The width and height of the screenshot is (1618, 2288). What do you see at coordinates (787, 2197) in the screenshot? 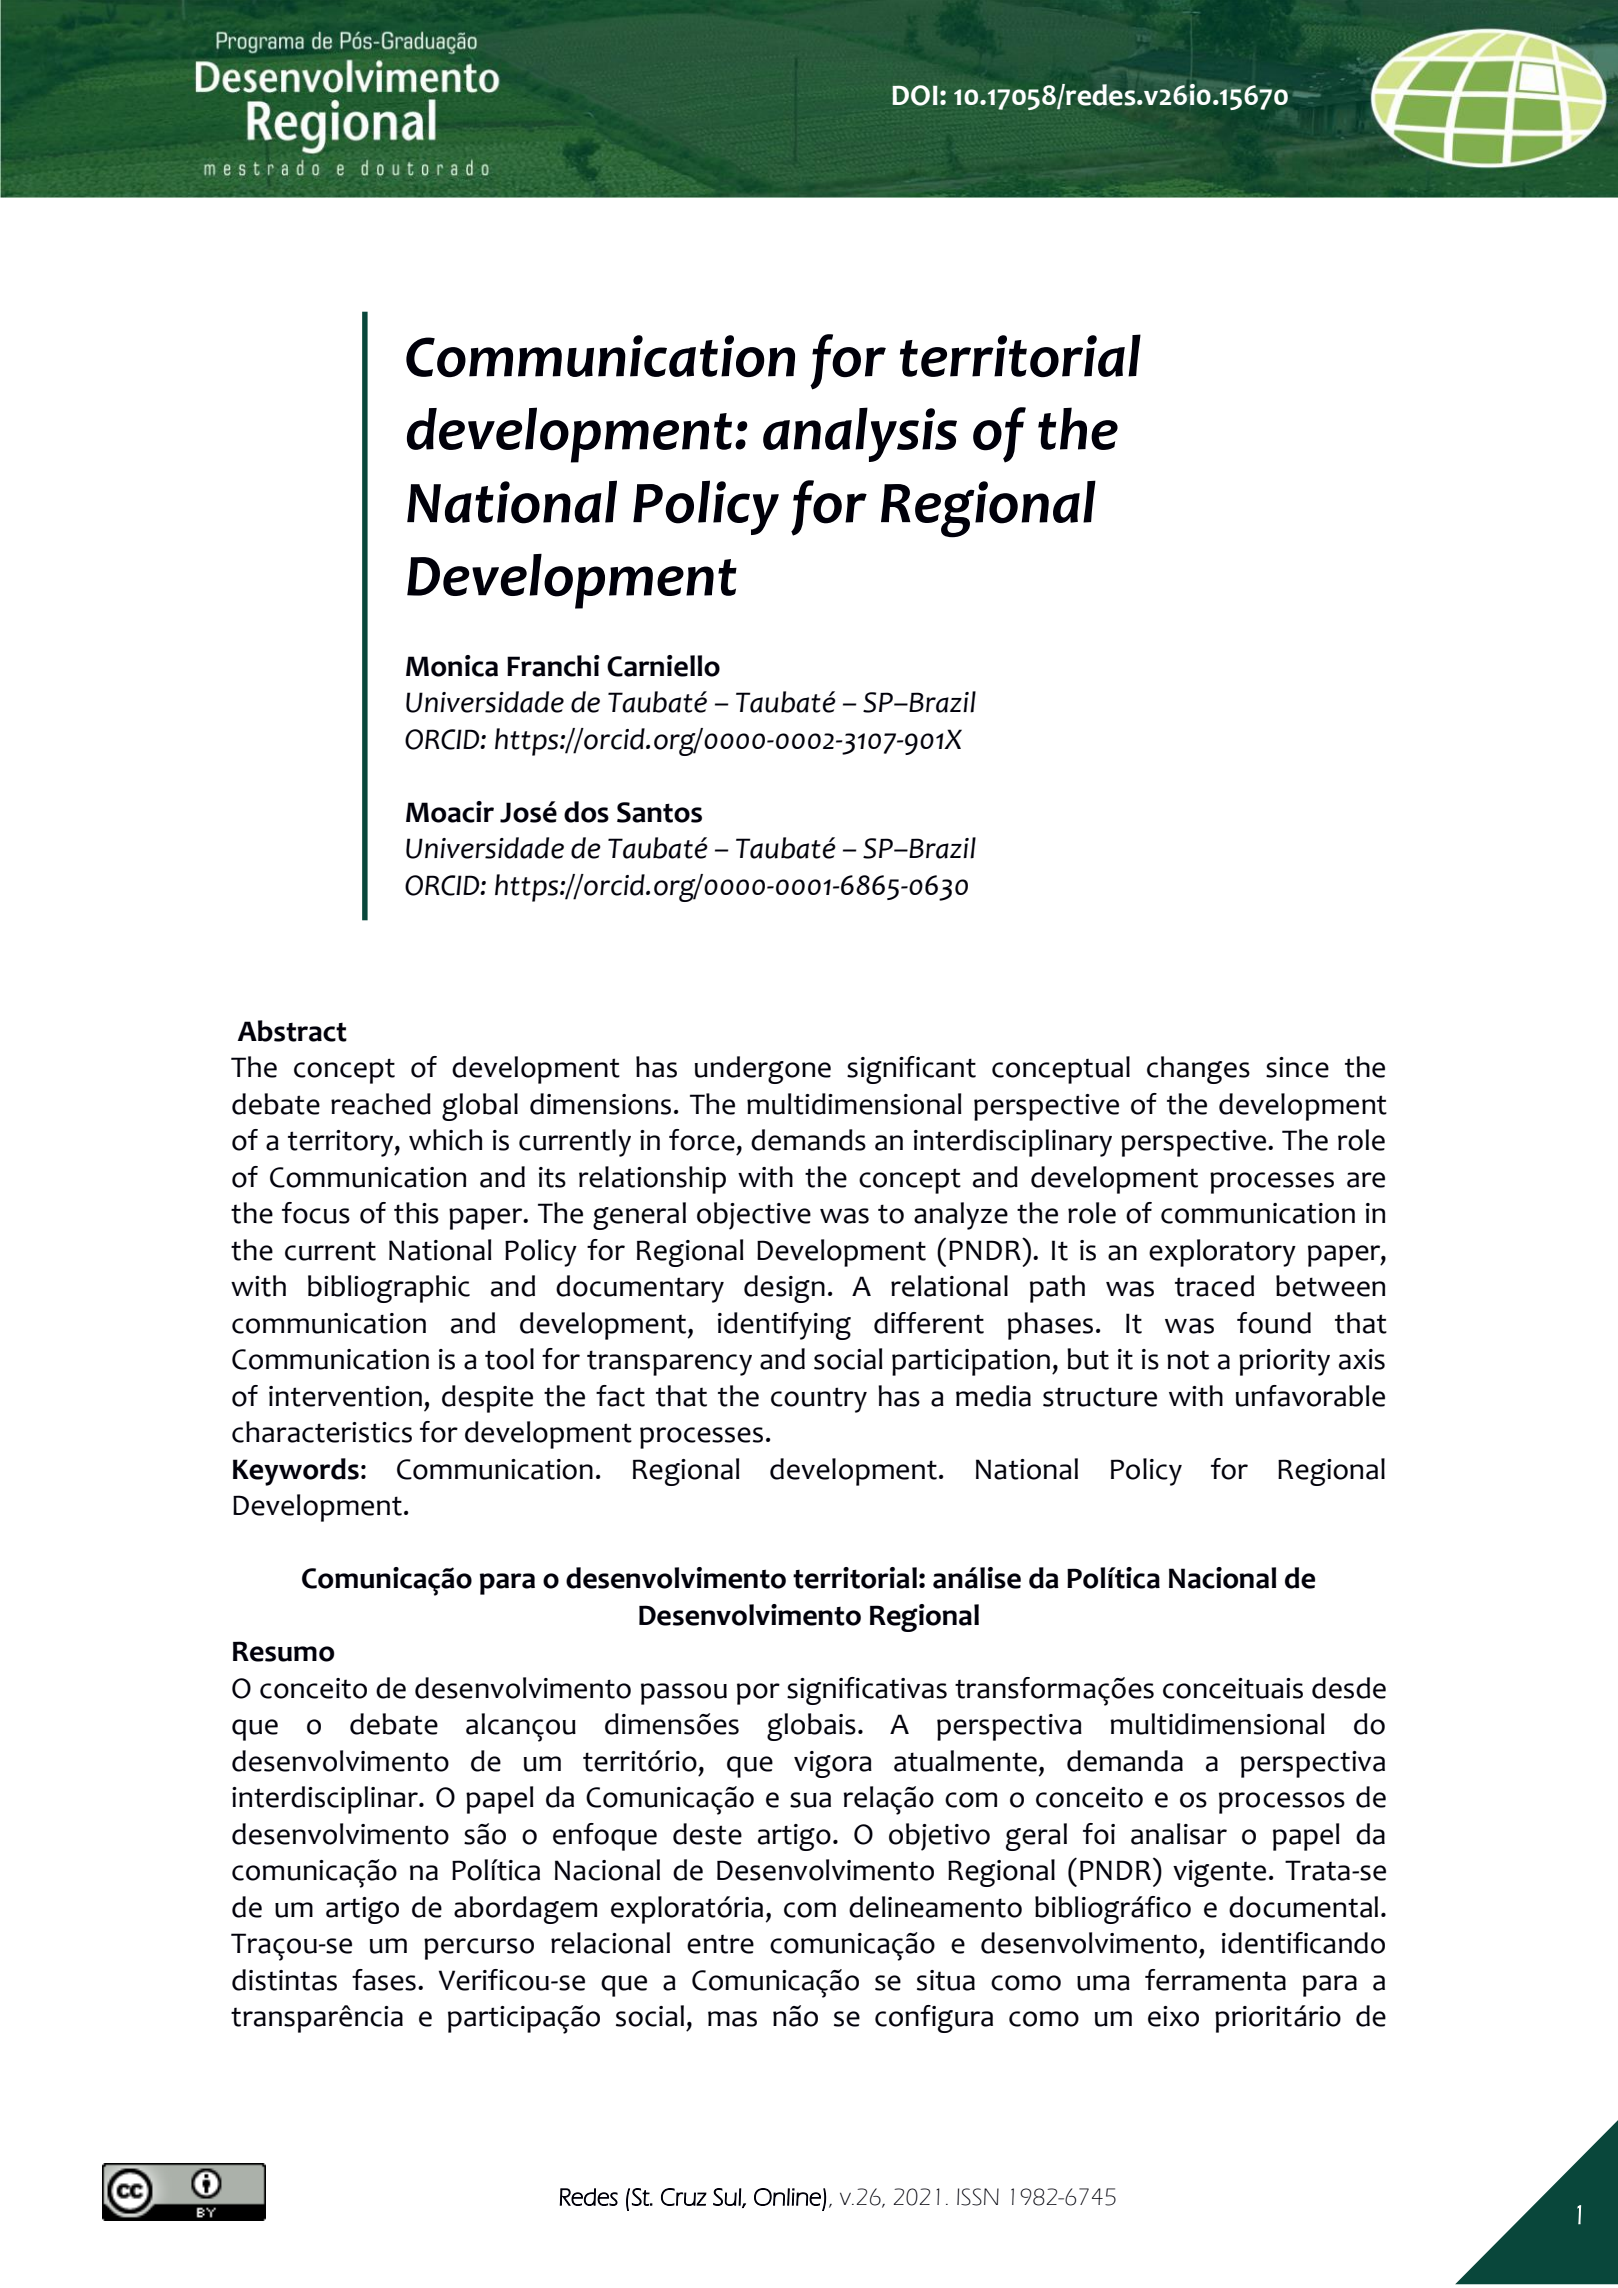
I see `Online` at bounding box center [787, 2197].
